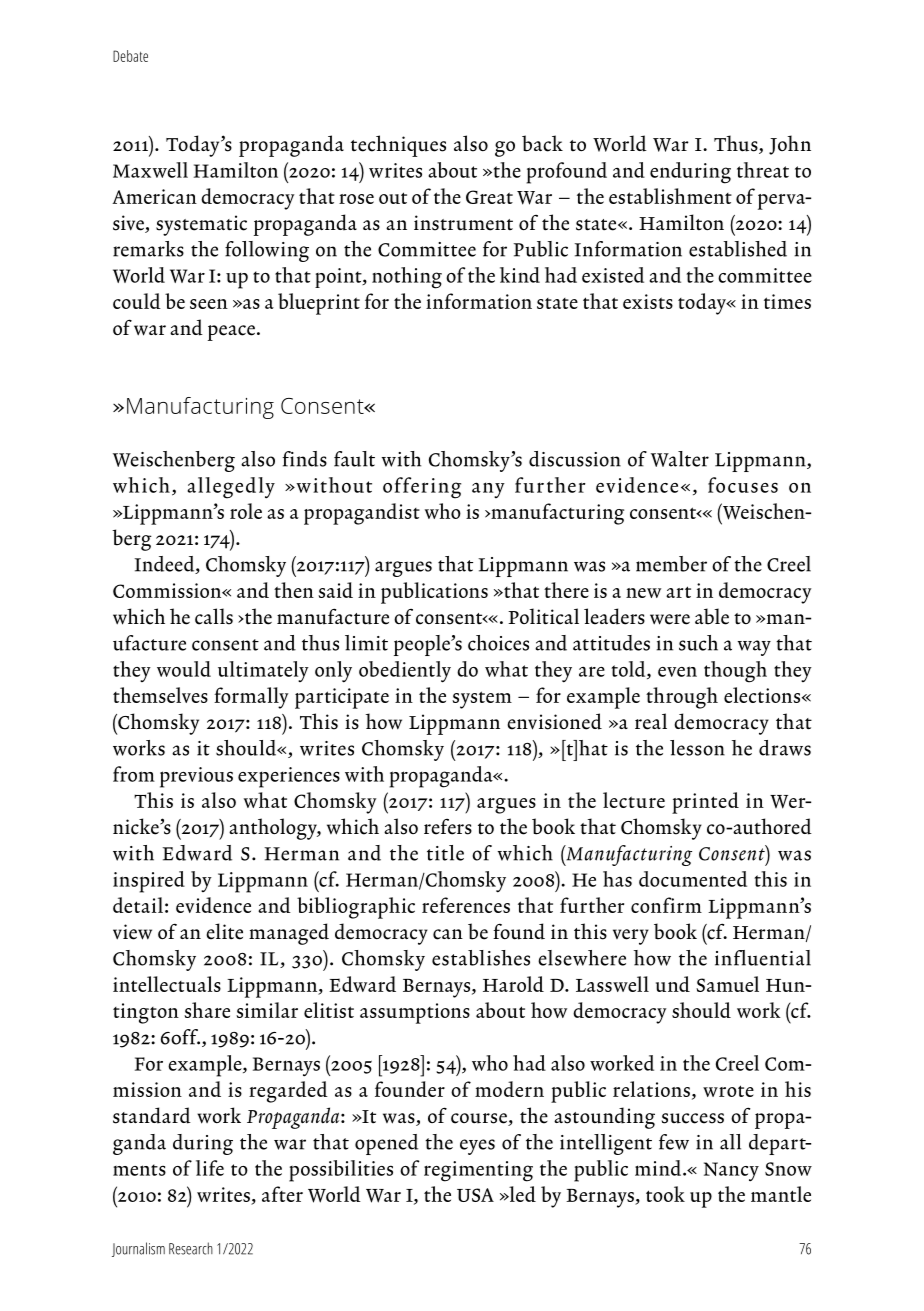 This page has width=924, height=1311. I want to click on refers, so click(448, 827).
